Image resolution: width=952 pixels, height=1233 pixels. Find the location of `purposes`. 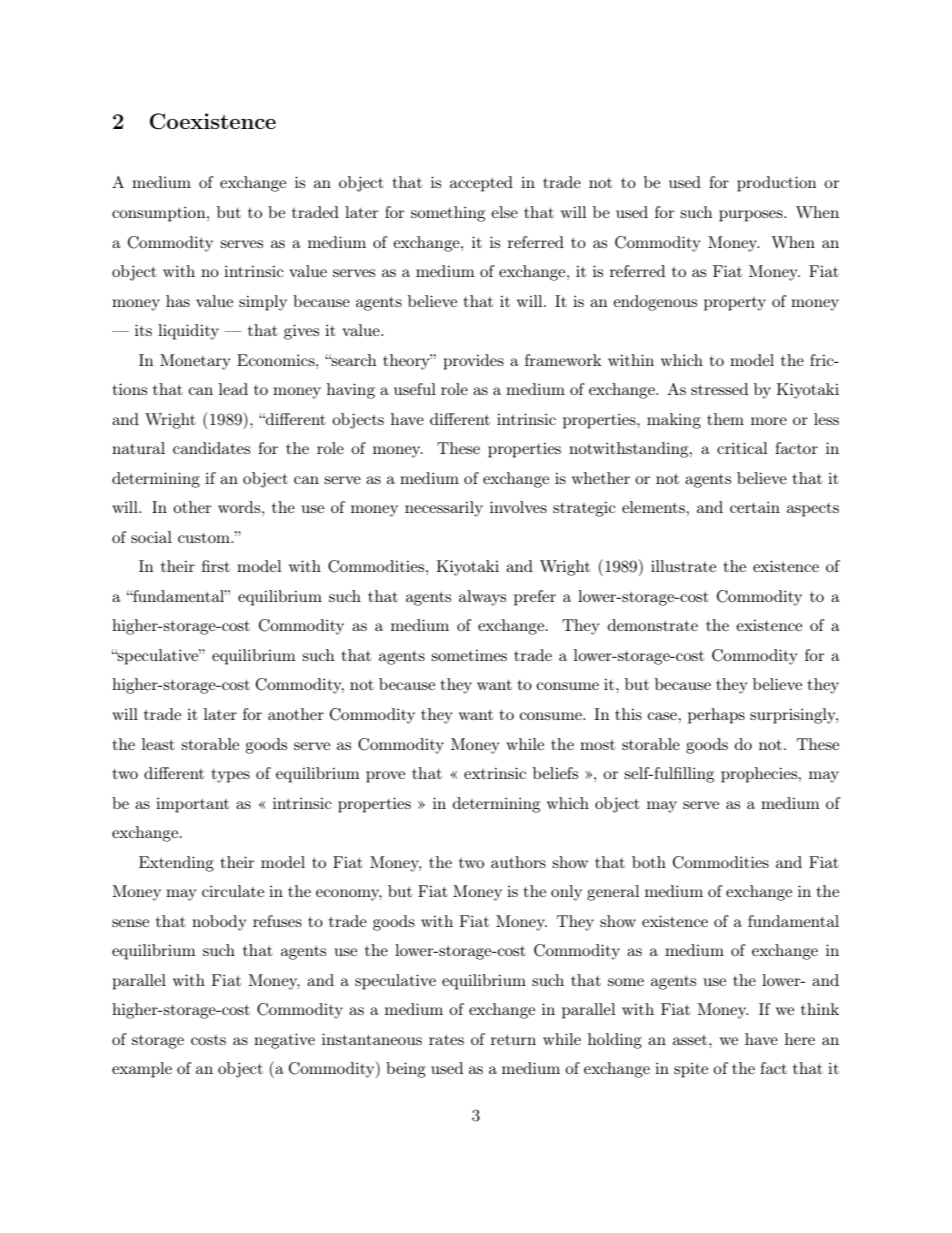

purposes is located at coordinates (752, 216).
